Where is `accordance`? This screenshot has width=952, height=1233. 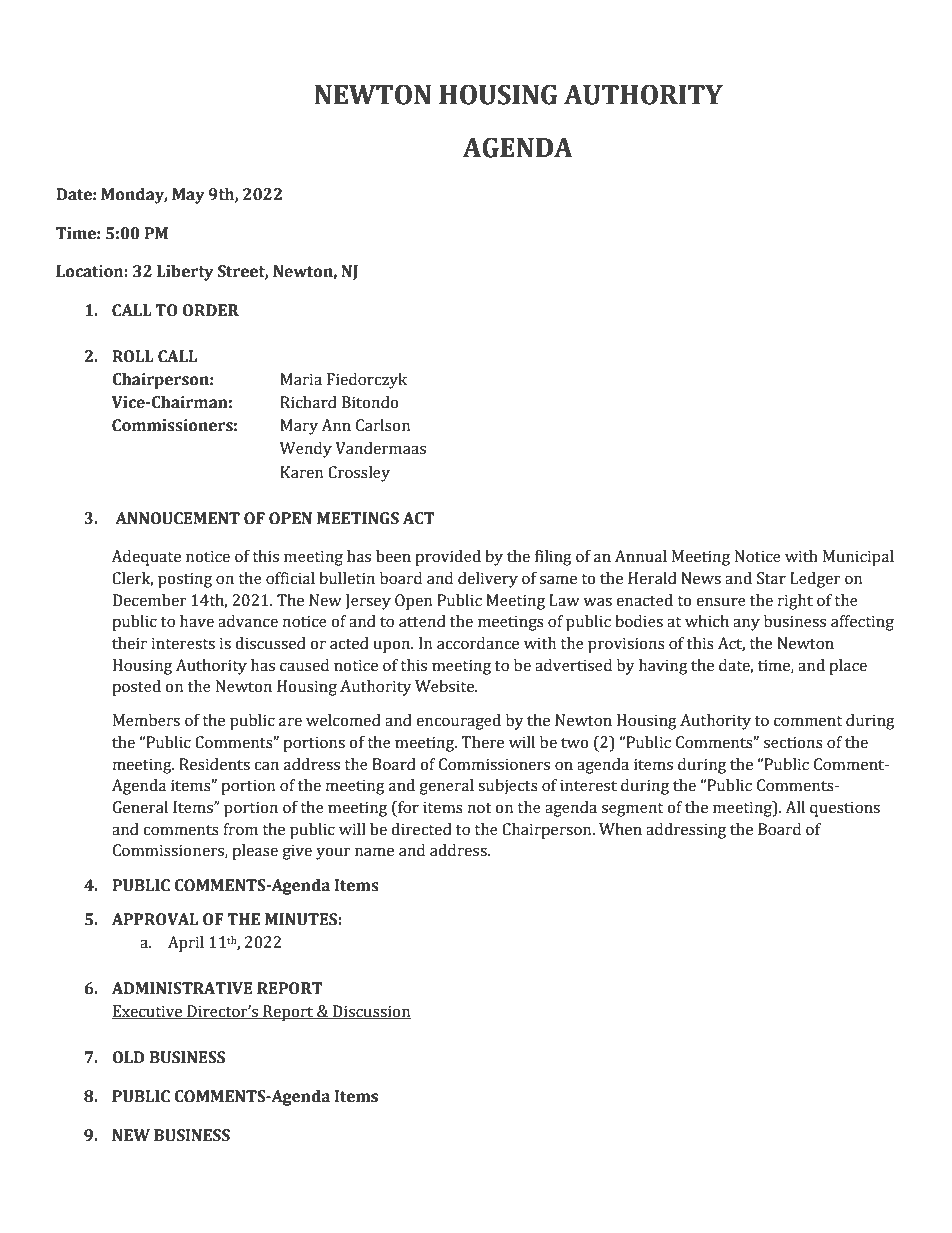 accordance is located at coordinates (478, 643).
